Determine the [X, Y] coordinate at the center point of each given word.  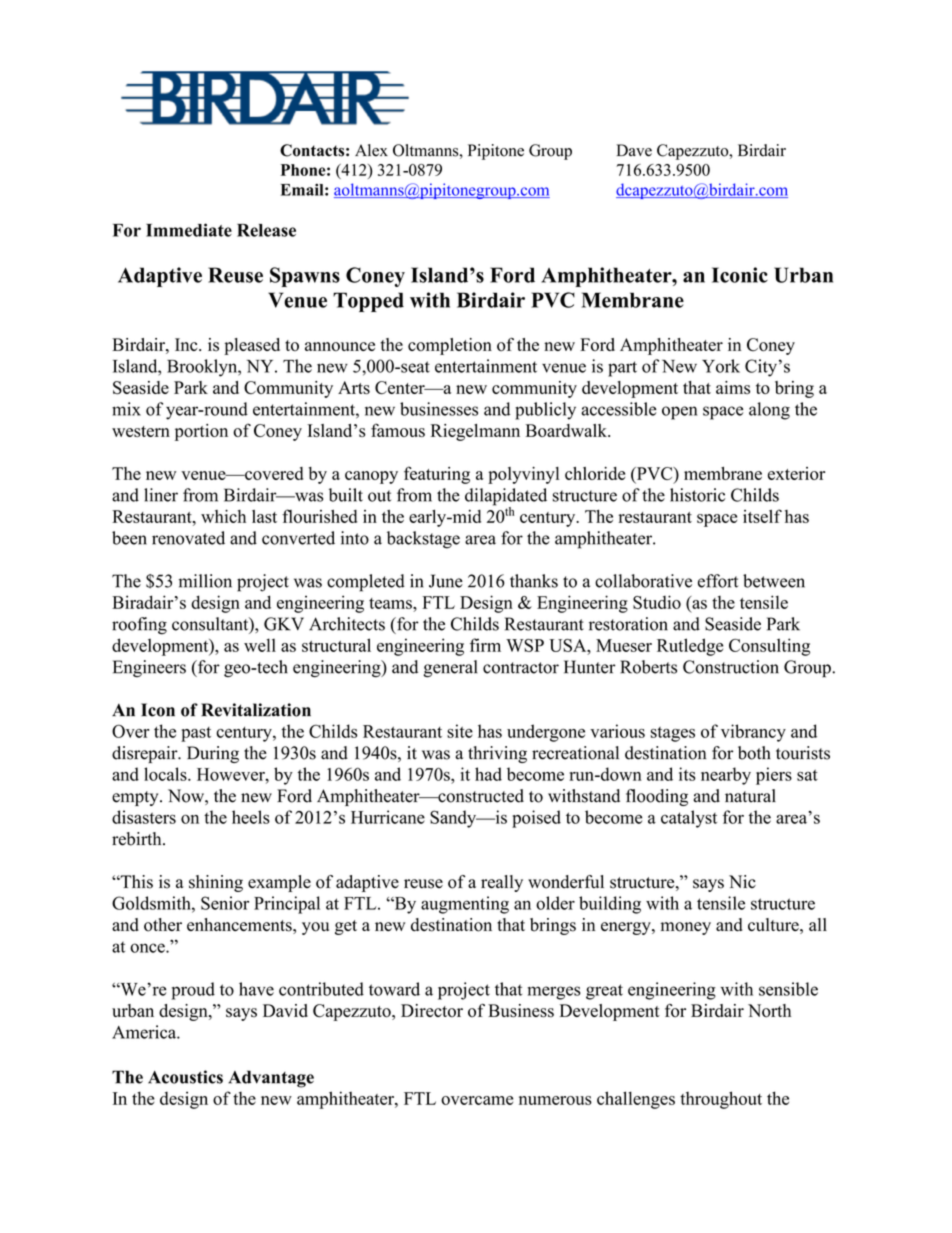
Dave [634, 150]
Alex [371, 150]
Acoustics [185, 1077]
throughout [721, 1100]
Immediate [189, 230]
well [260, 645]
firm [485, 645]
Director [432, 1010]
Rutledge [690, 647]
